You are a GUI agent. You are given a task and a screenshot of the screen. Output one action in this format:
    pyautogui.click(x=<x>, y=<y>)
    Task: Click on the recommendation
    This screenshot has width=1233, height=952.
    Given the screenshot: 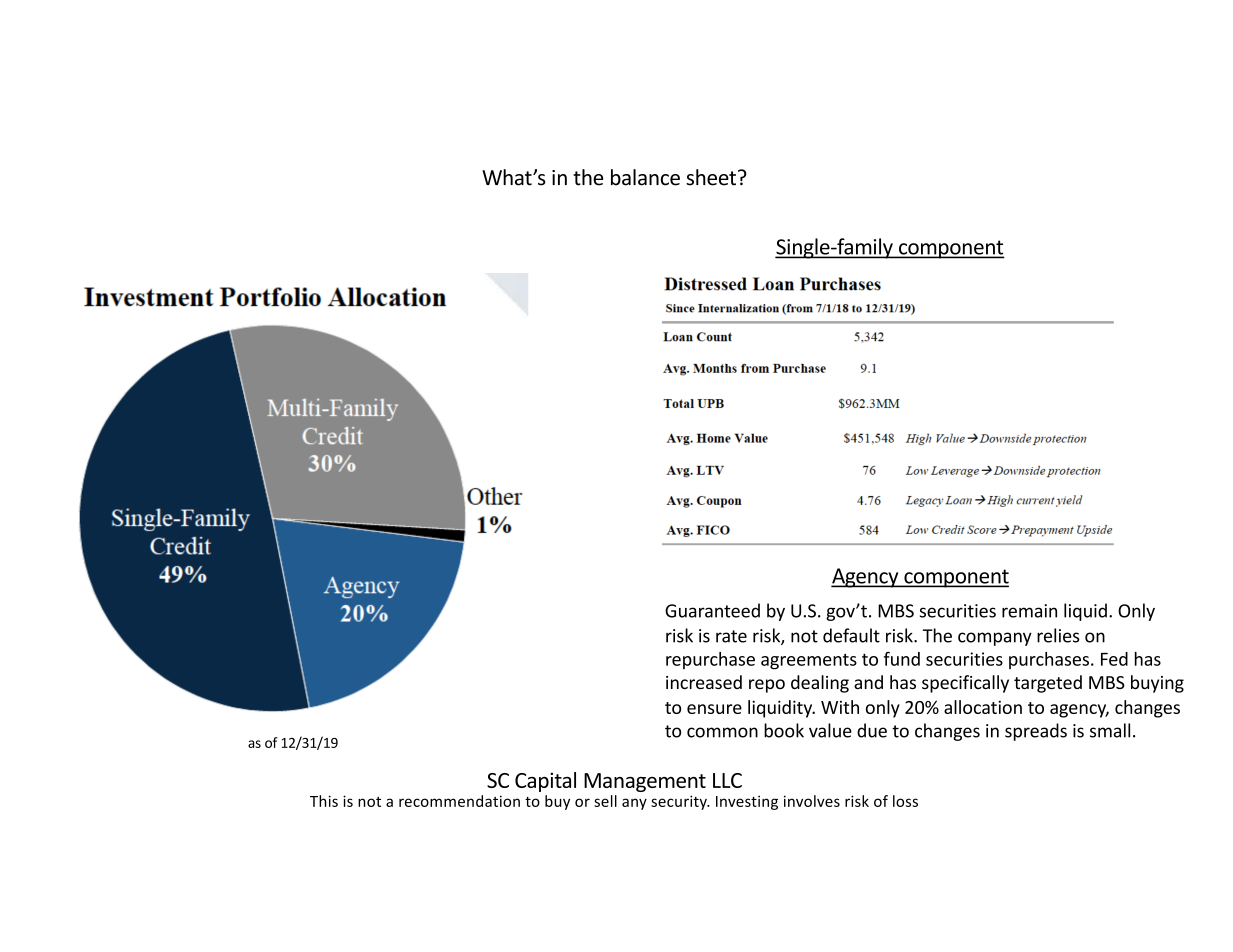 What is the action you would take?
    pyautogui.click(x=459, y=801)
